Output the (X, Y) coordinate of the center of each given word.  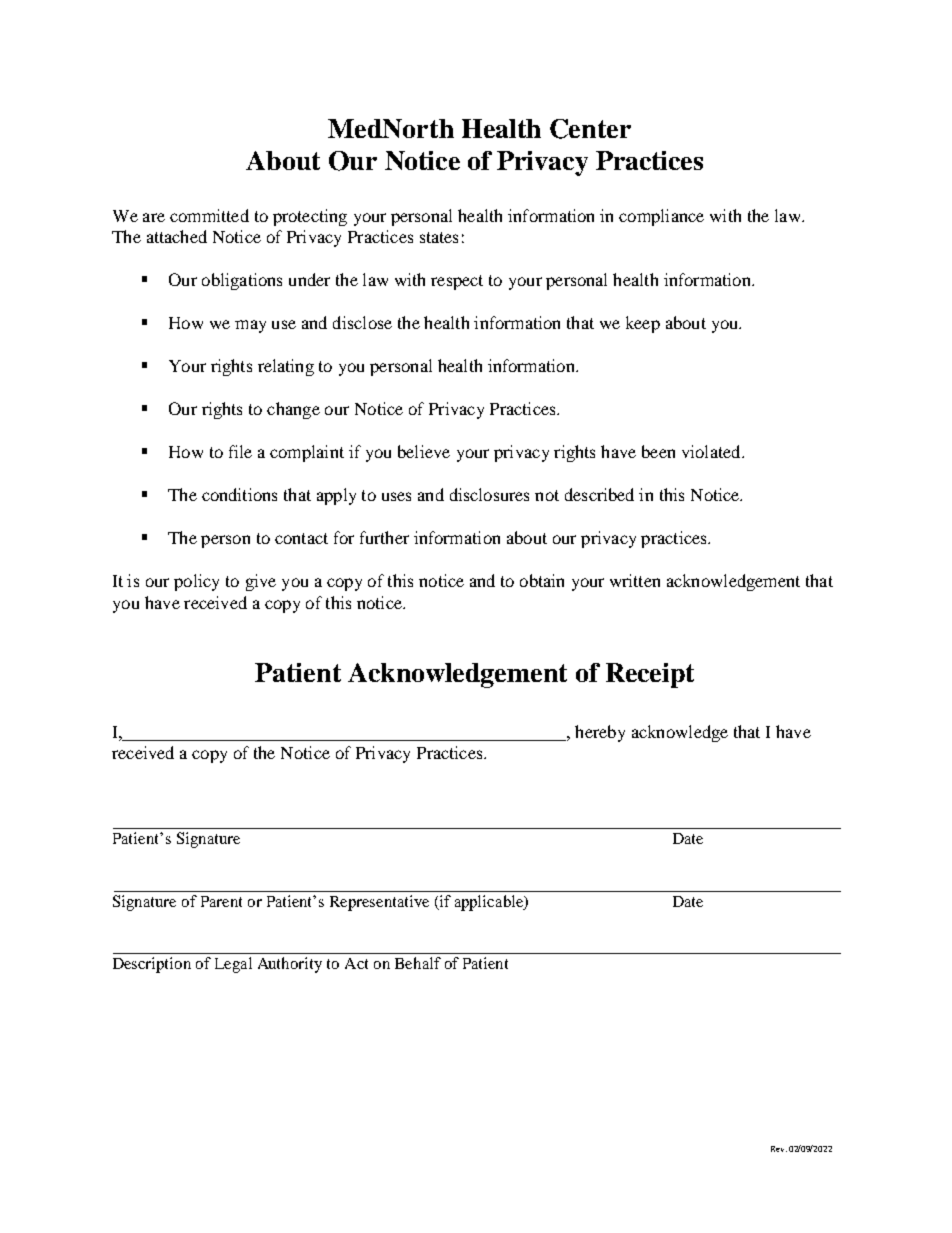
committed (209, 215)
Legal (233, 965)
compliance (661, 217)
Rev (779, 1149)
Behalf (418, 963)
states (439, 237)
